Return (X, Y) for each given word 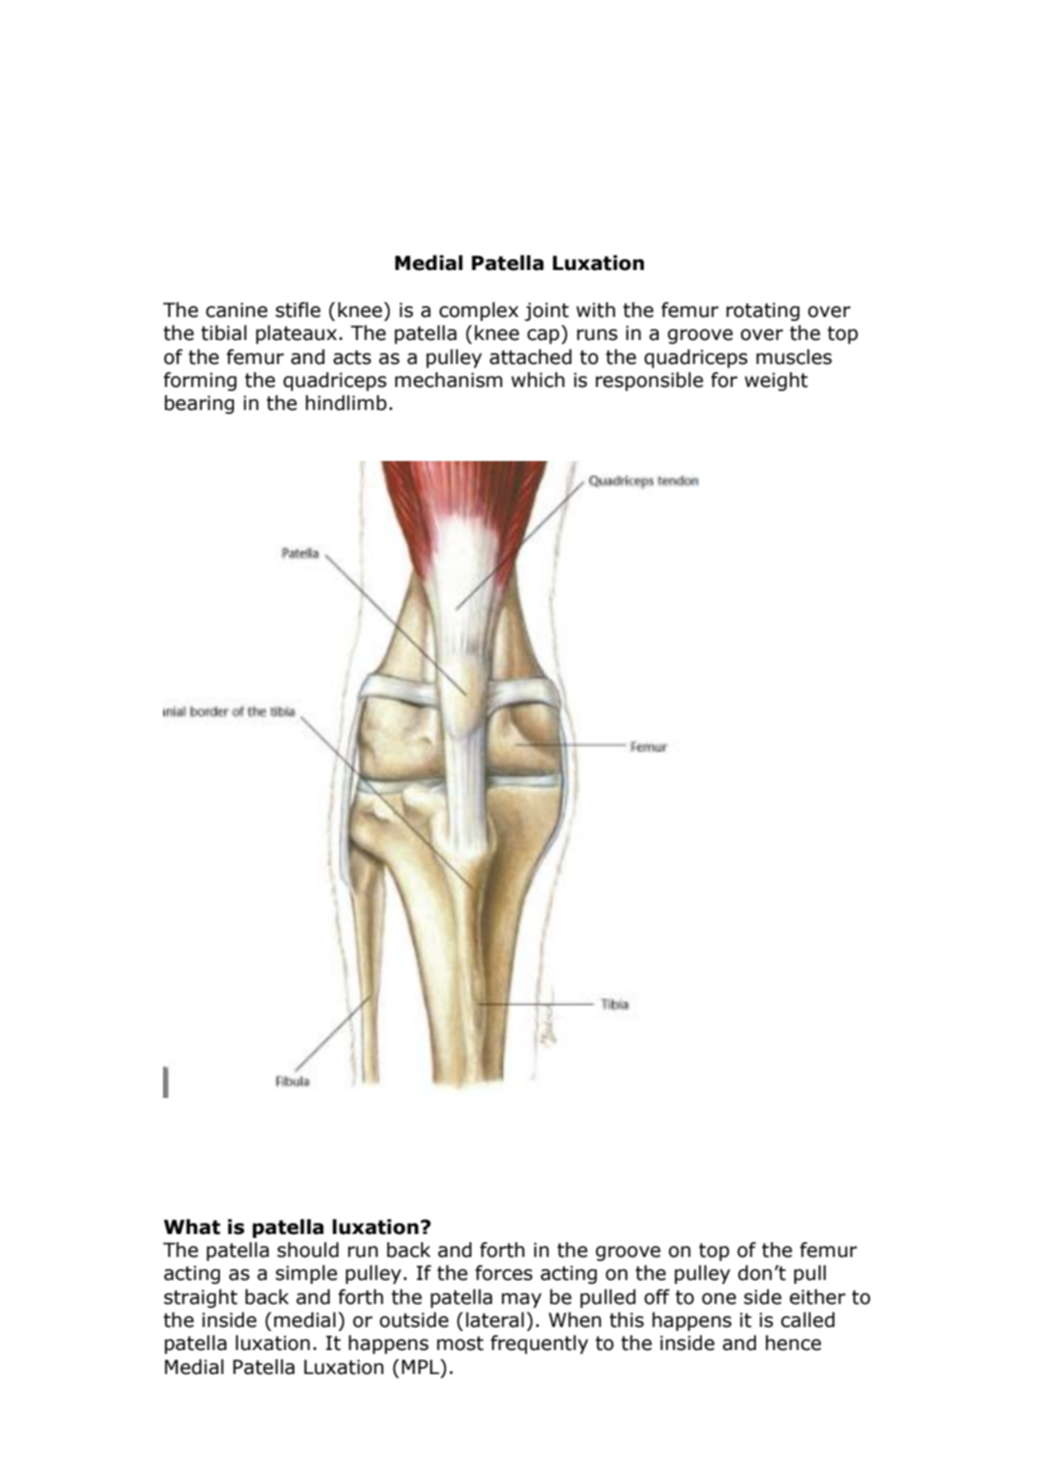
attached (531, 357)
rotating (763, 312)
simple (306, 1274)
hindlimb (346, 403)
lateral (495, 1320)
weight (776, 381)
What (192, 1227)
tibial (224, 333)
